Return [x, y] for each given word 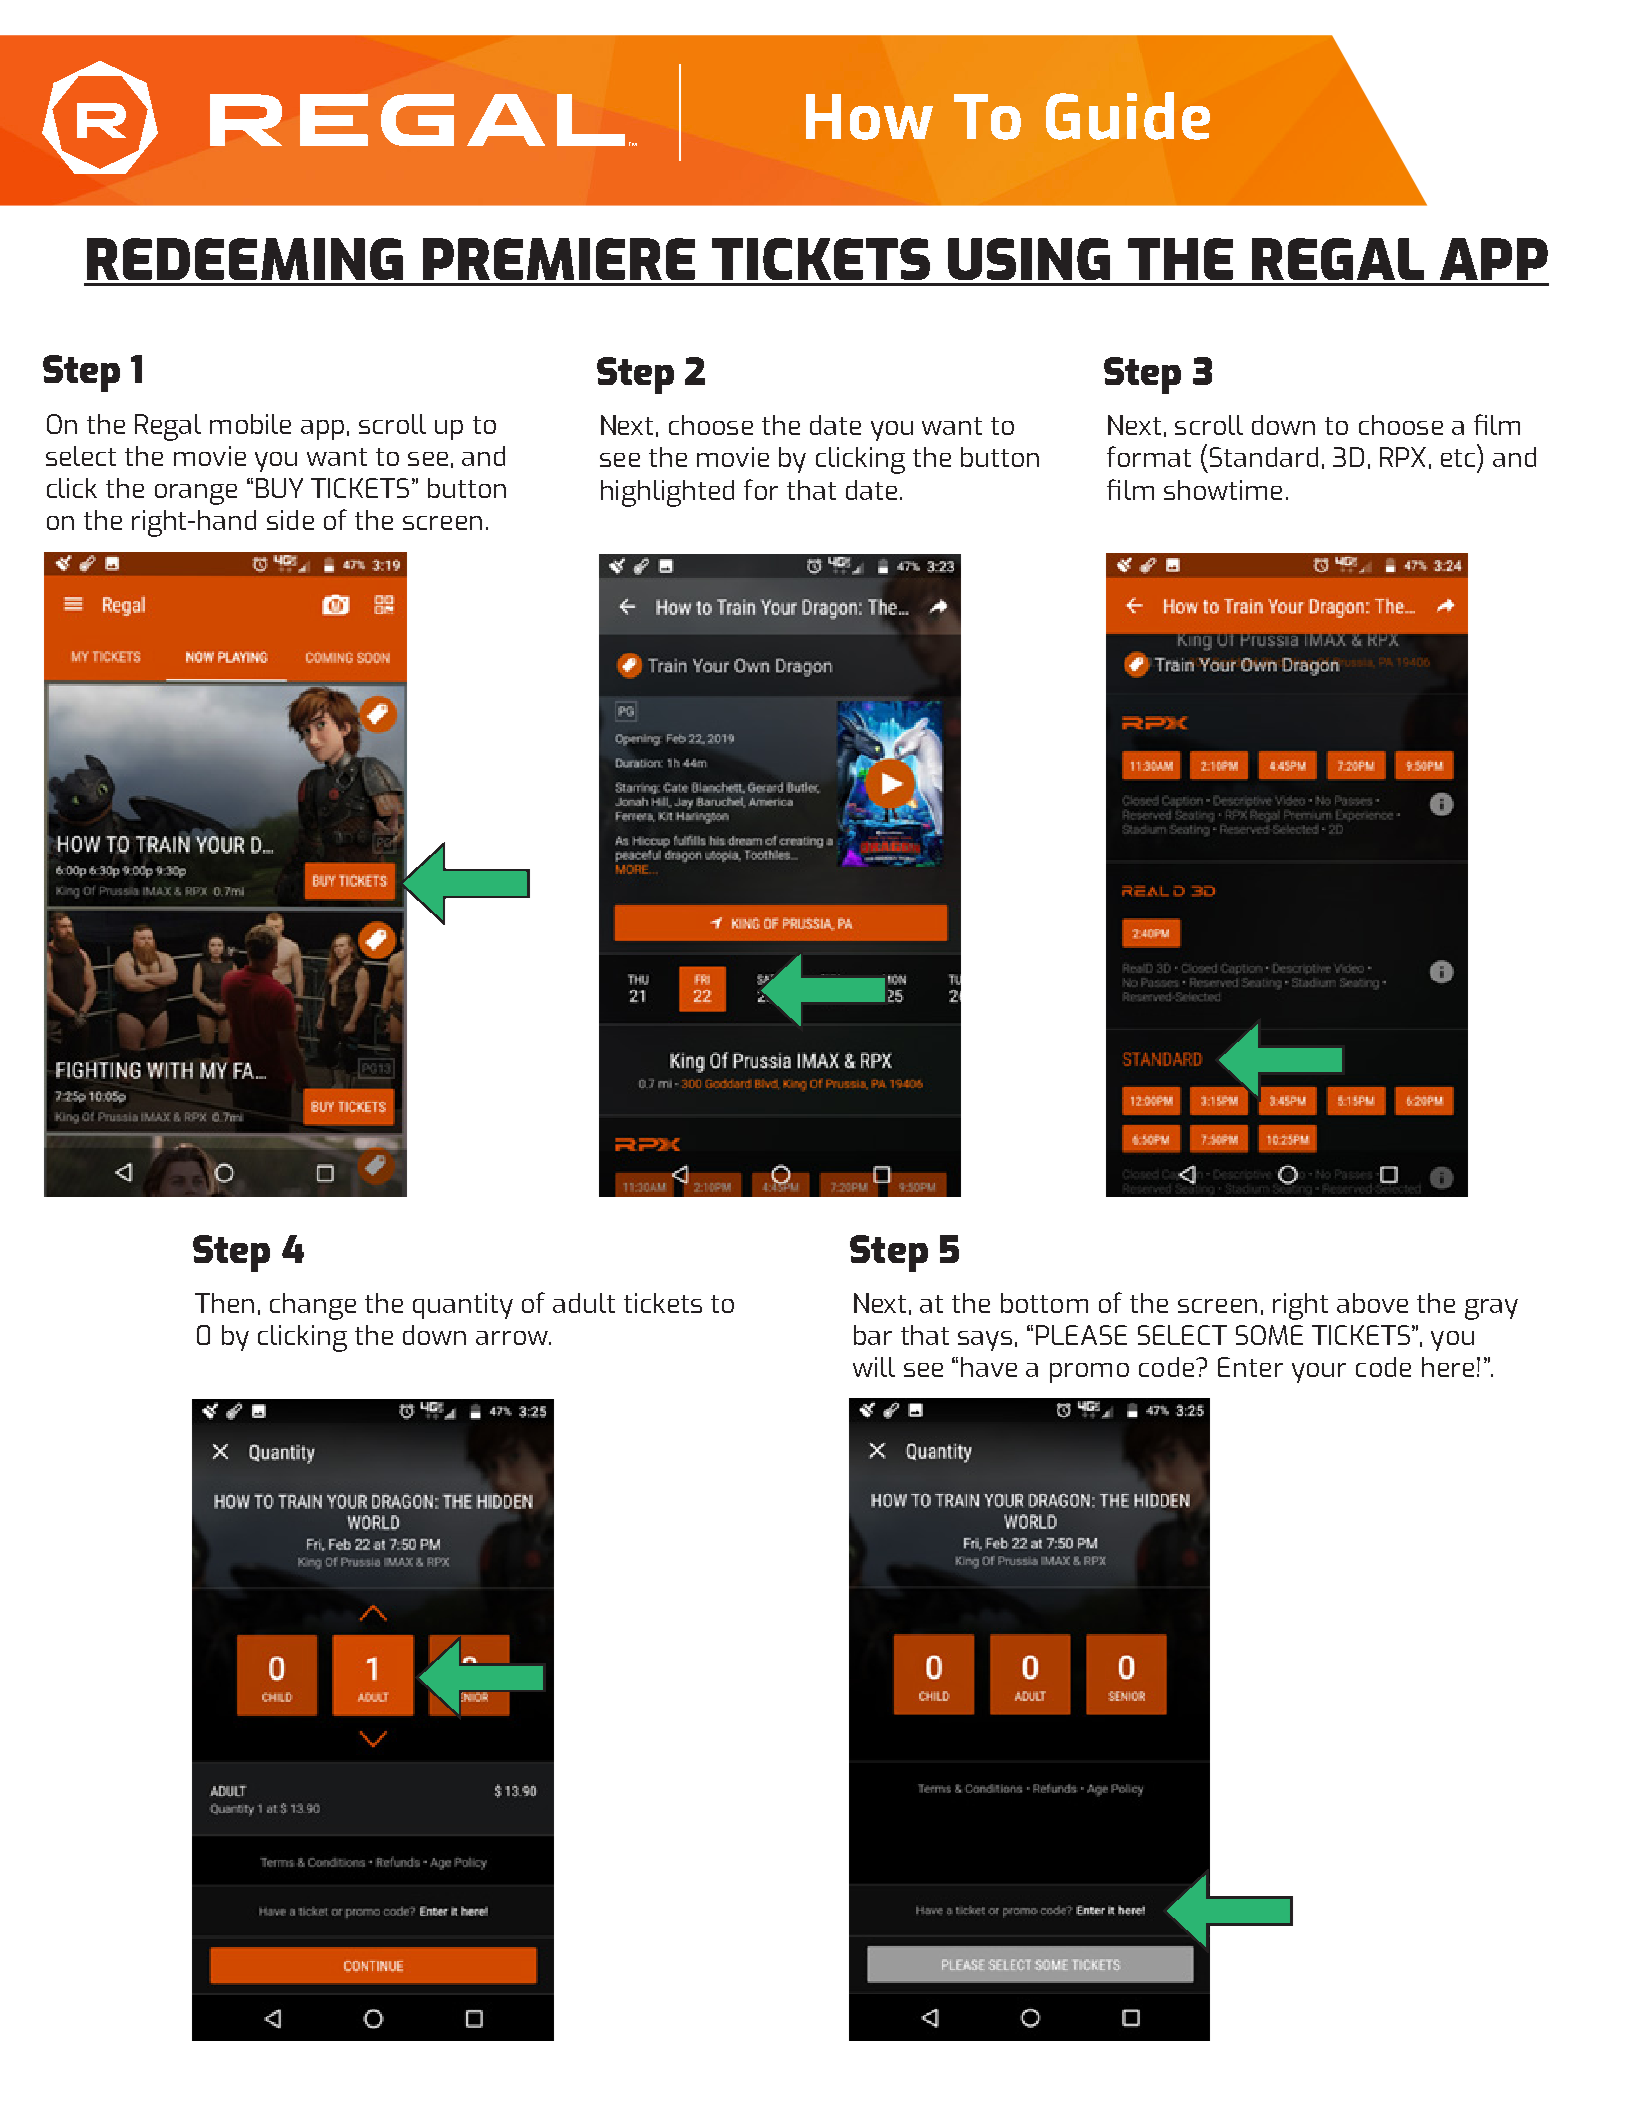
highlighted [667, 493]
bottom [1044, 1303]
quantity [463, 1306]
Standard [1264, 457]
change [313, 1306]
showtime [1223, 490]
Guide [1128, 116]
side [290, 520]
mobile [250, 424]
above [1372, 1303]
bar [873, 1335]
